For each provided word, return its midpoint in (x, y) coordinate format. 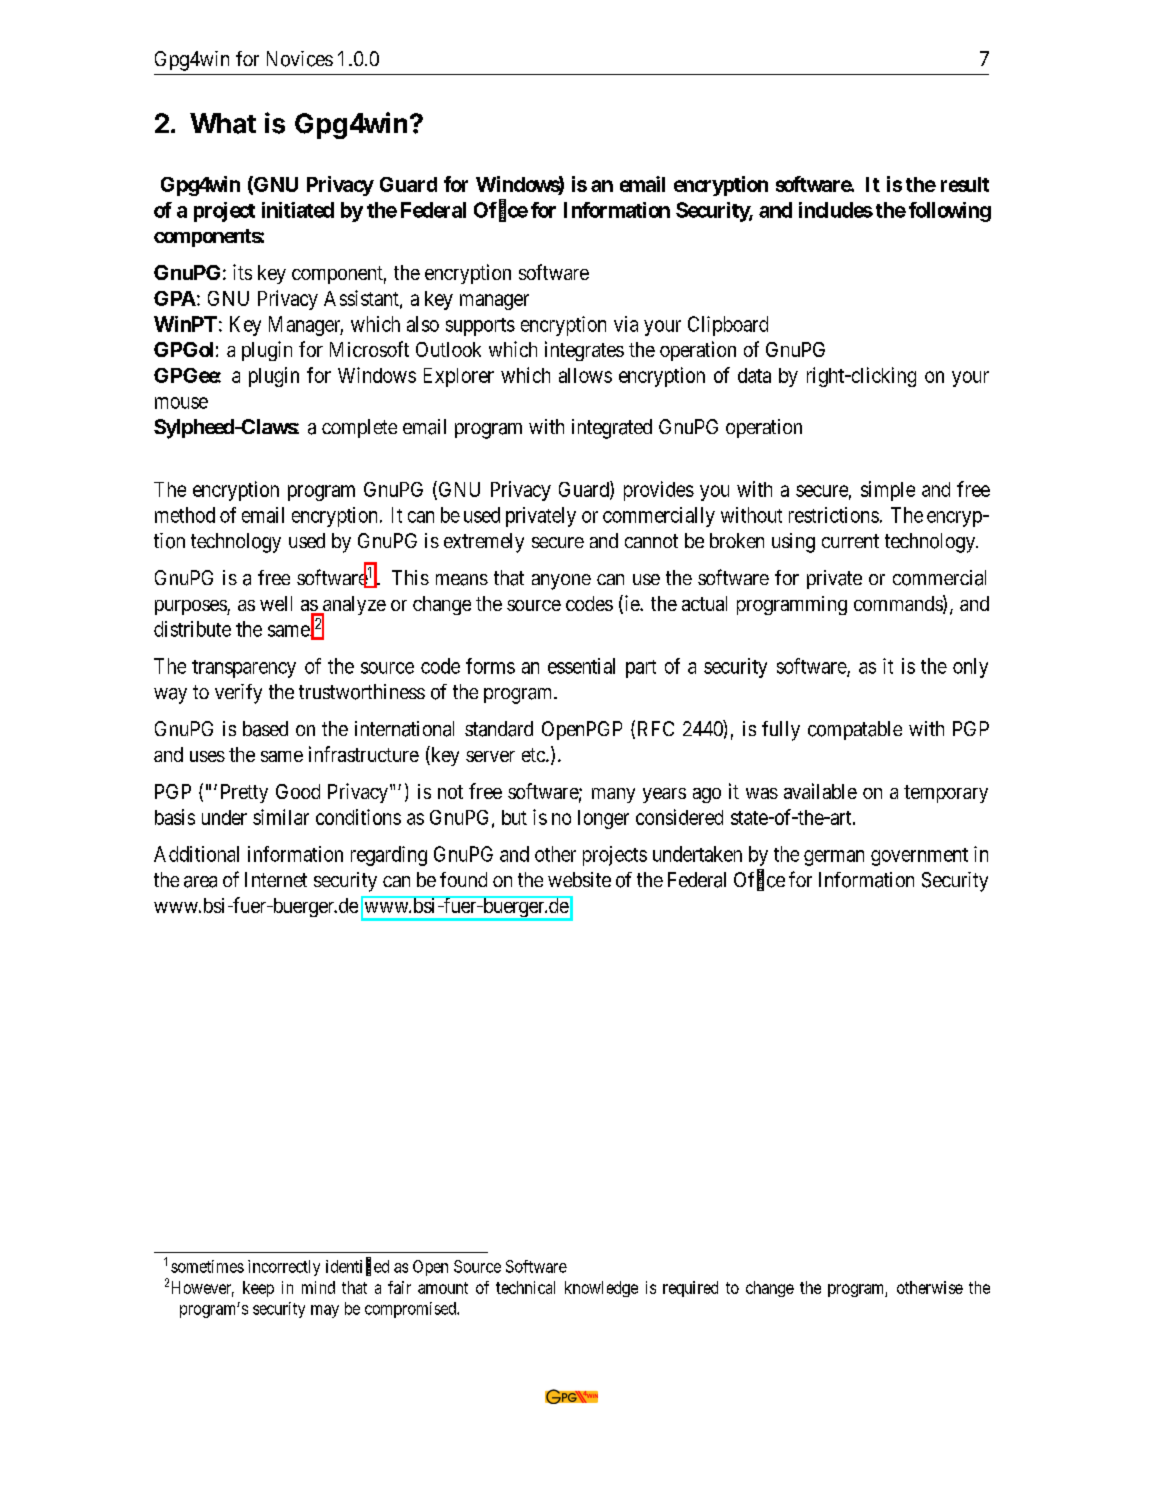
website (579, 879)
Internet (276, 879)
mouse (181, 403)
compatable (855, 730)
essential (581, 666)
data (754, 375)
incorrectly (284, 1268)
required (690, 1289)
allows (585, 375)
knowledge (601, 1289)
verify (238, 694)
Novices (300, 59)
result (965, 184)
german (834, 858)
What (223, 123)
